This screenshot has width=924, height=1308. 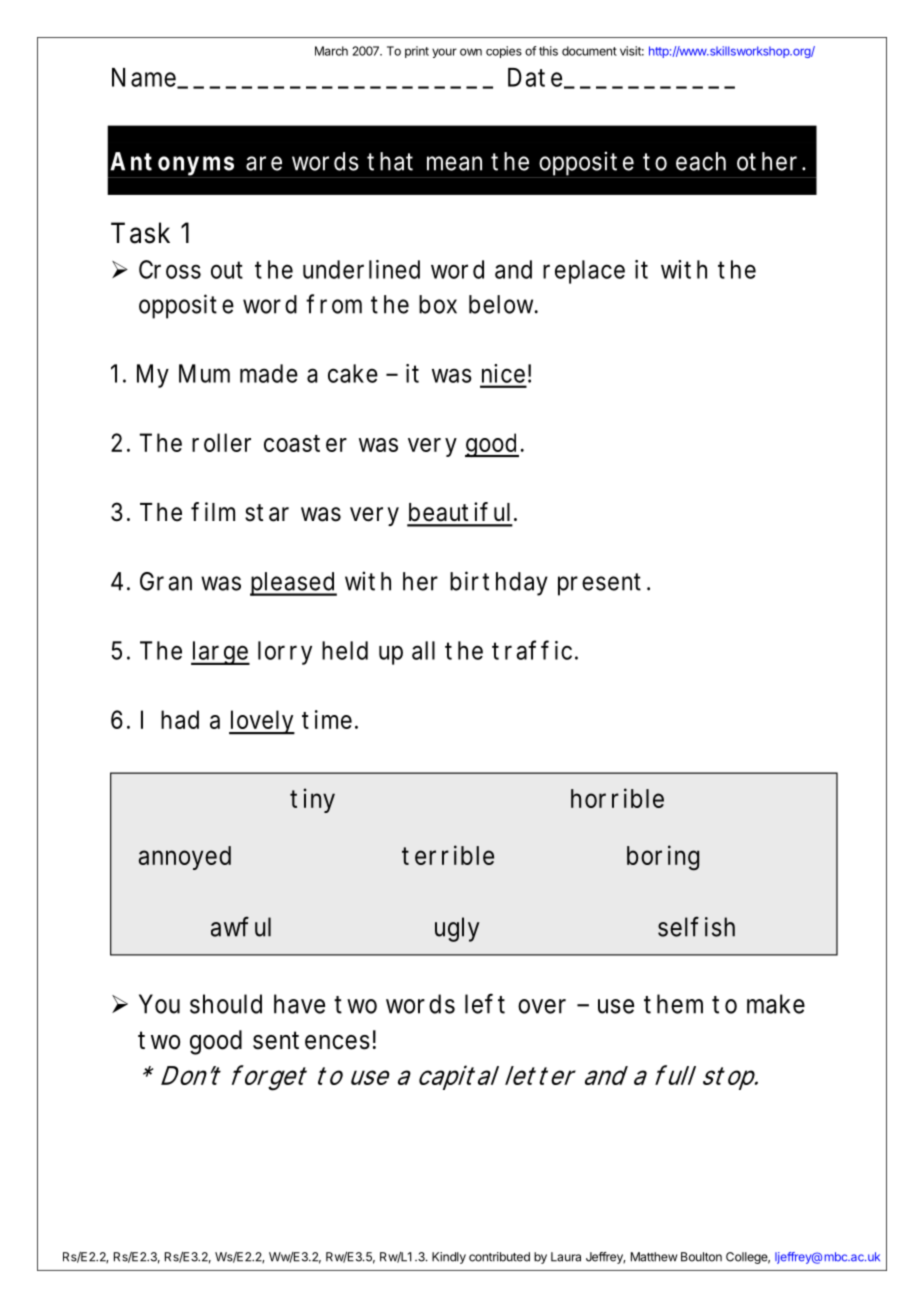 What do you see at coordinates (264, 163) in the screenshot?
I see `are` at bounding box center [264, 163].
